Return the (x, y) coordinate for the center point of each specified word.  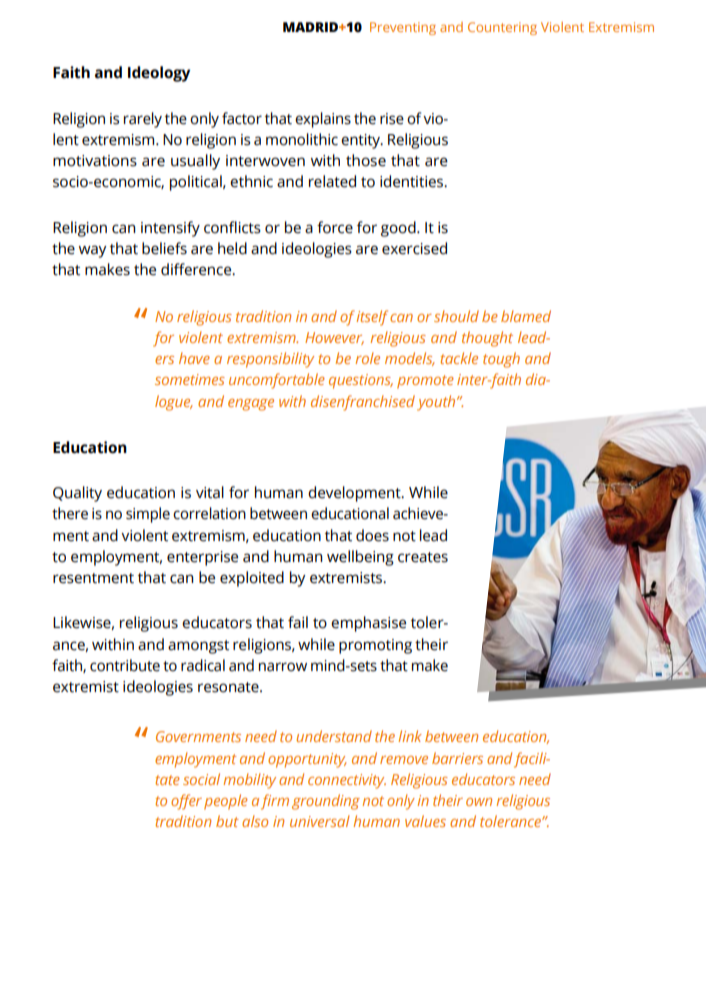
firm (275, 802)
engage (251, 405)
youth (437, 403)
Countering (502, 28)
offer (186, 802)
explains (323, 120)
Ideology (159, 74)
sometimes (190, 379)
